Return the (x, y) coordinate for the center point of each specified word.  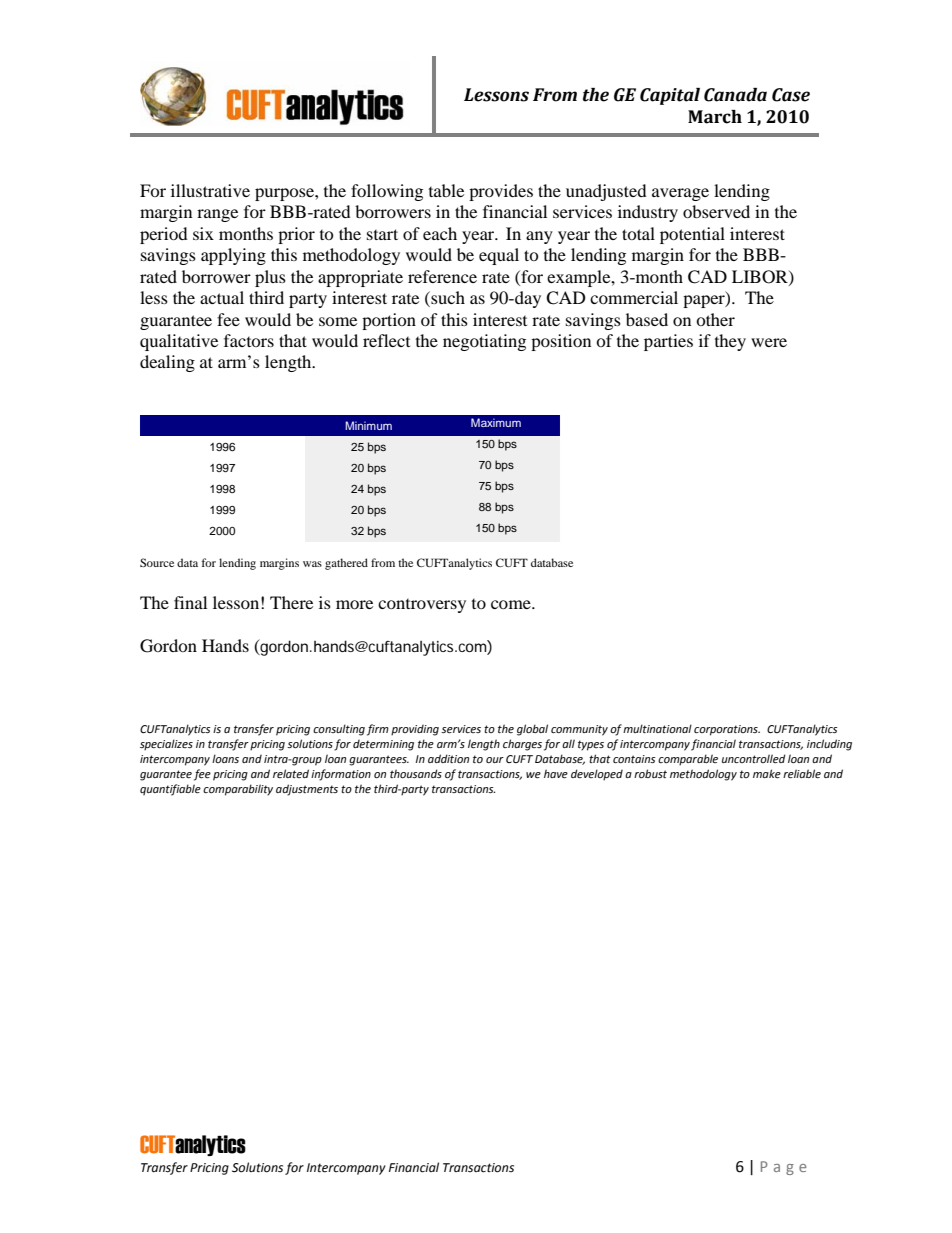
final (190, 602)
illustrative (210, 190)
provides (501, 192)
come (512, 604)
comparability (238, 790)
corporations (727, 730)
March (715, 117)
